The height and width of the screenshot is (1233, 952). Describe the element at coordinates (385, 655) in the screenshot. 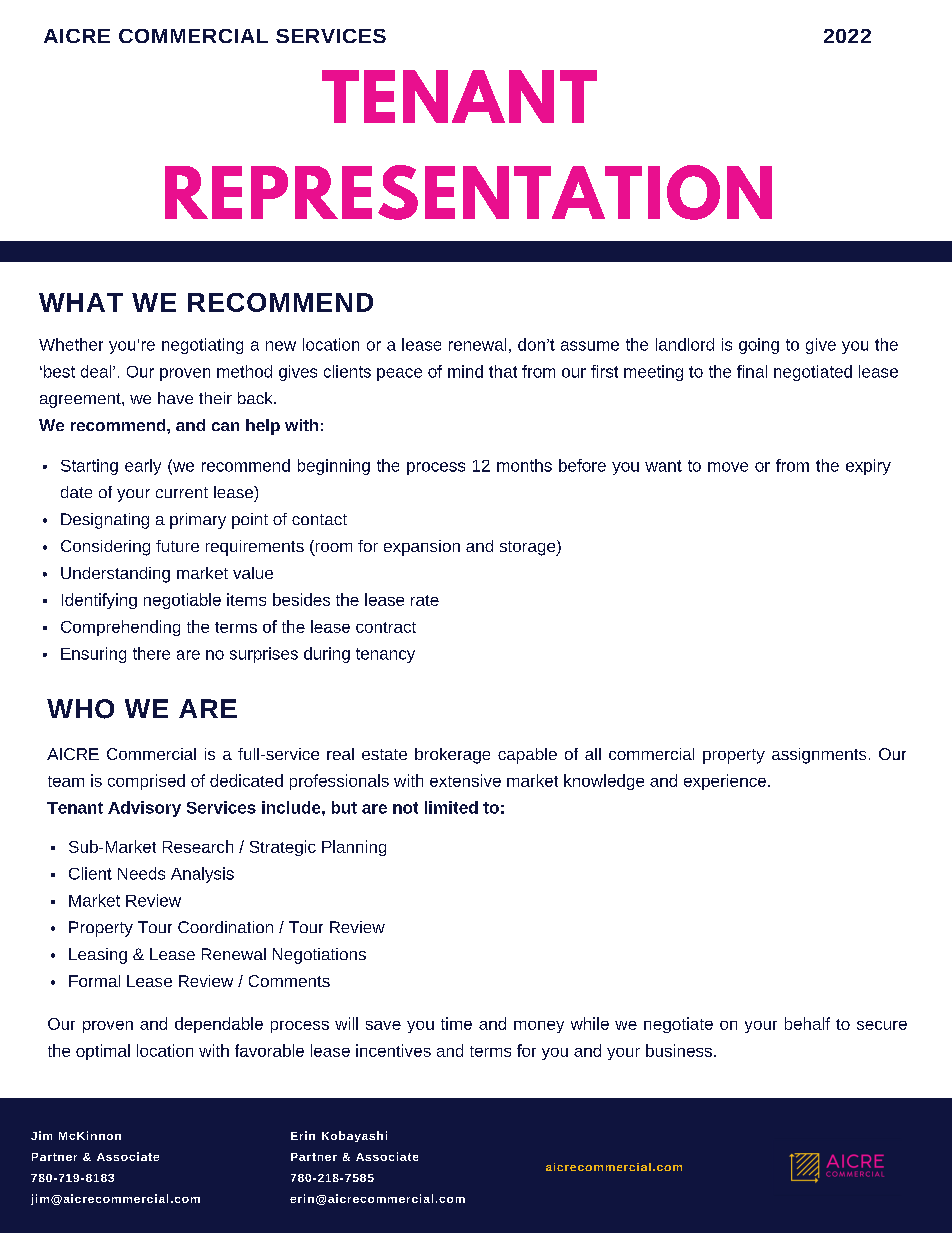

I see `tenancy` at that location.
